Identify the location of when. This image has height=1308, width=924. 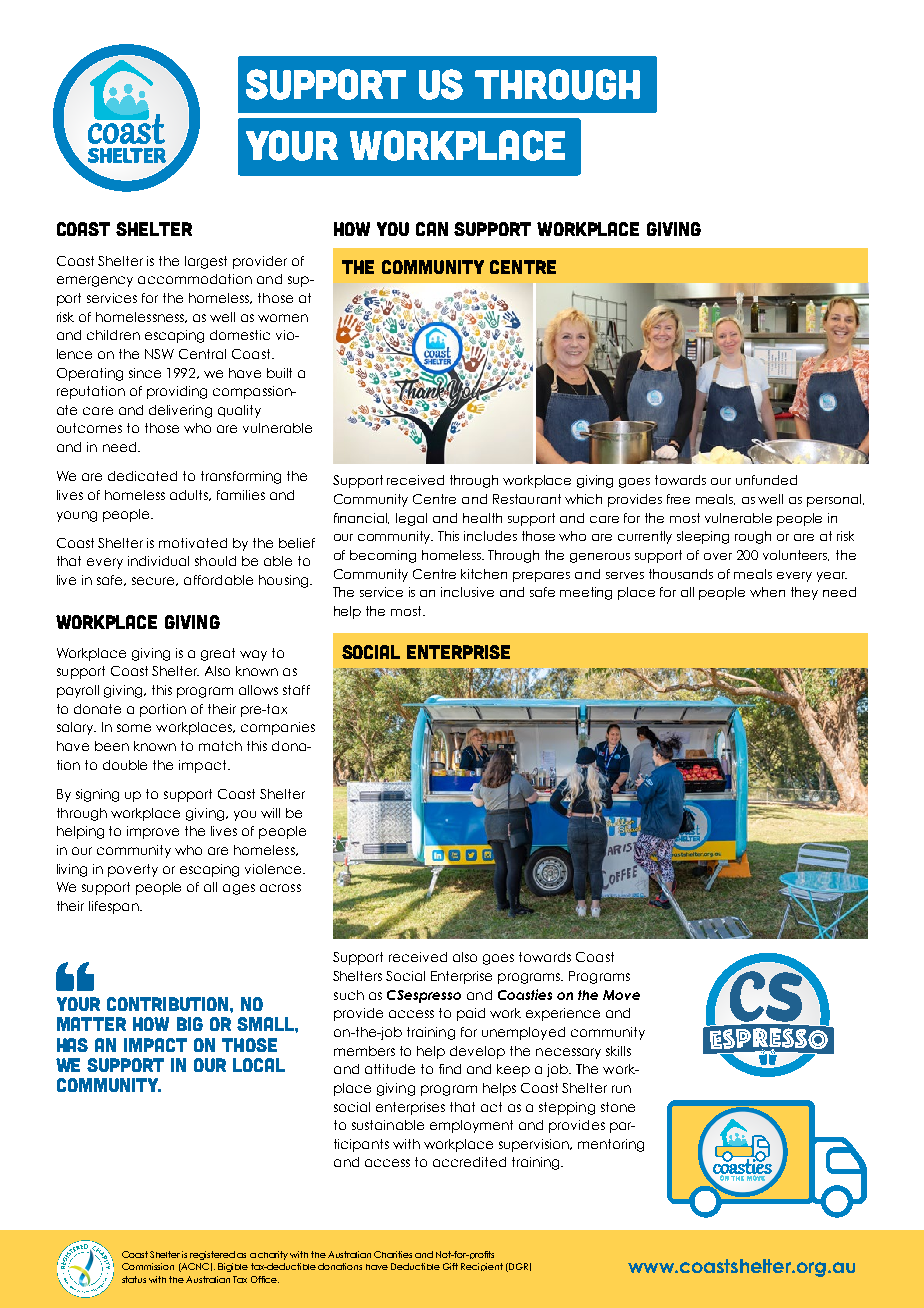
(767, 592).
